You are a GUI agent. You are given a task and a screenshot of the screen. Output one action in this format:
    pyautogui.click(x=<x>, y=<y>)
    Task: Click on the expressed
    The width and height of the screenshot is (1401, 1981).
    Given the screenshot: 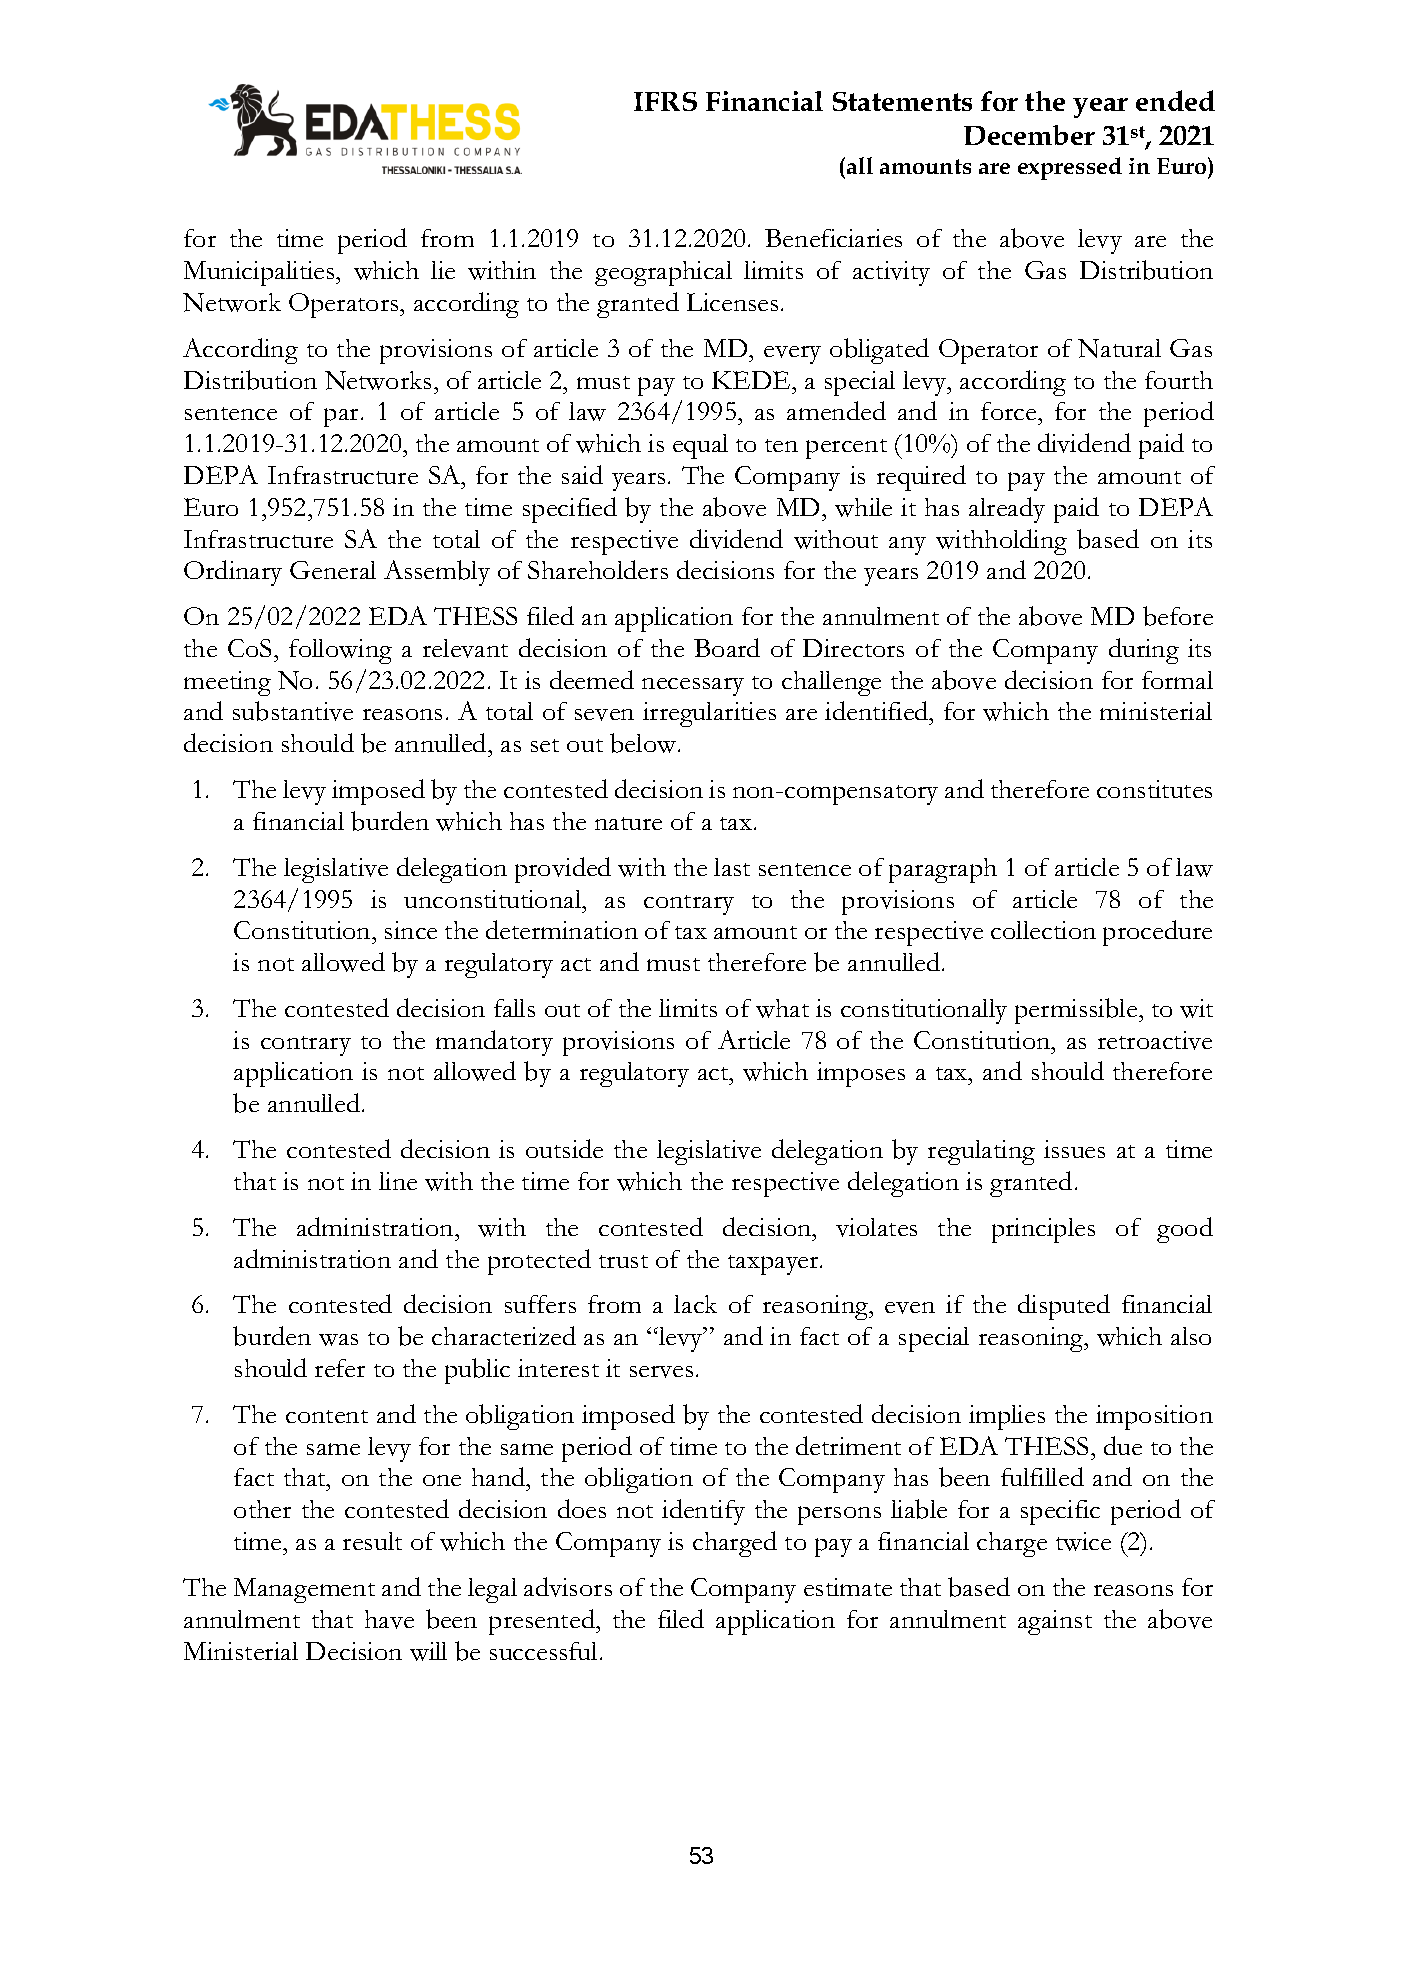 What is the action you would take?
    pyautogui.click(x=1070, y=168)
